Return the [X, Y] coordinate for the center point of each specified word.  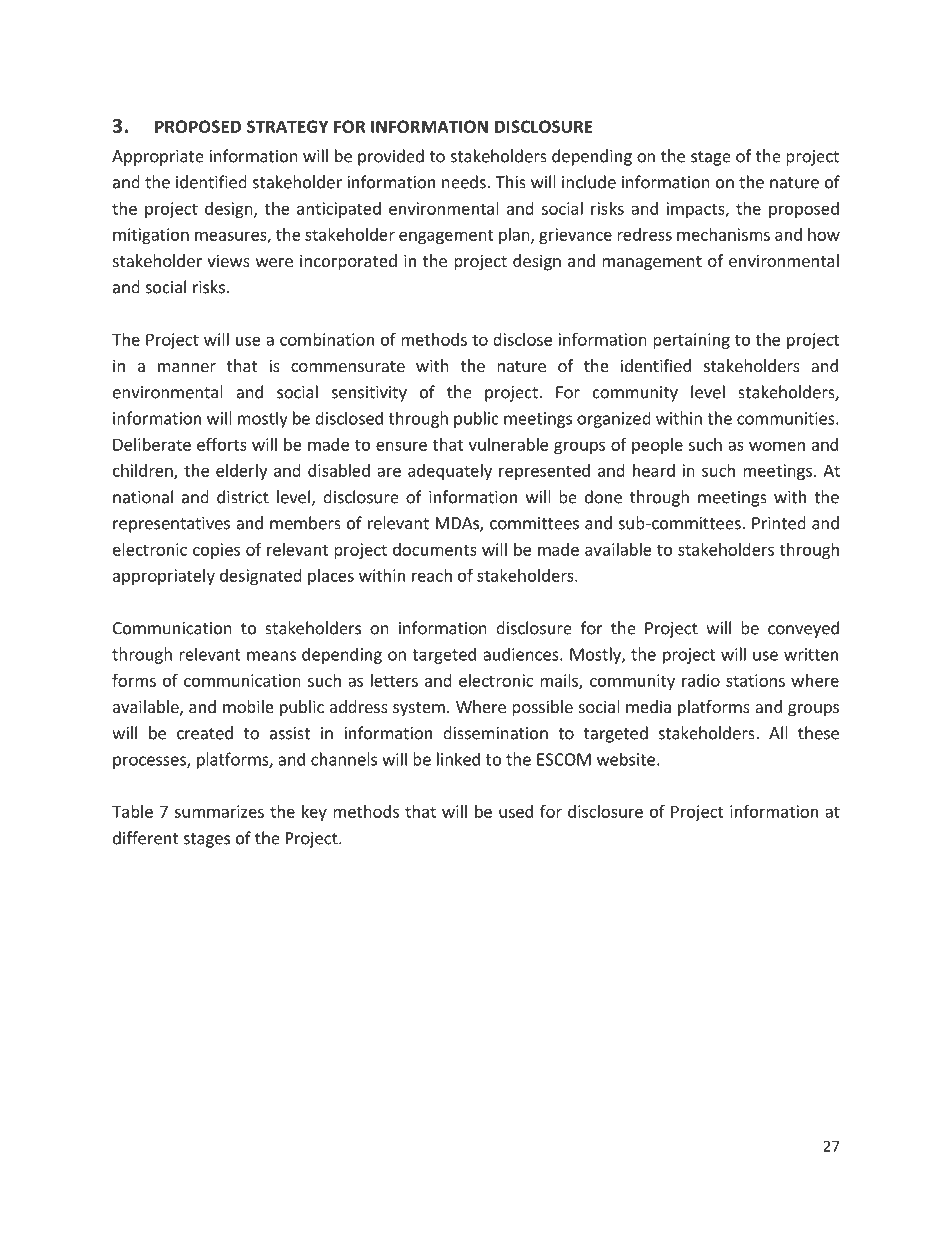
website [626, 759]
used [516, 811]
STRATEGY [287, 126]
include [589, 182]
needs [465, 182]
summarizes [219, 811]
